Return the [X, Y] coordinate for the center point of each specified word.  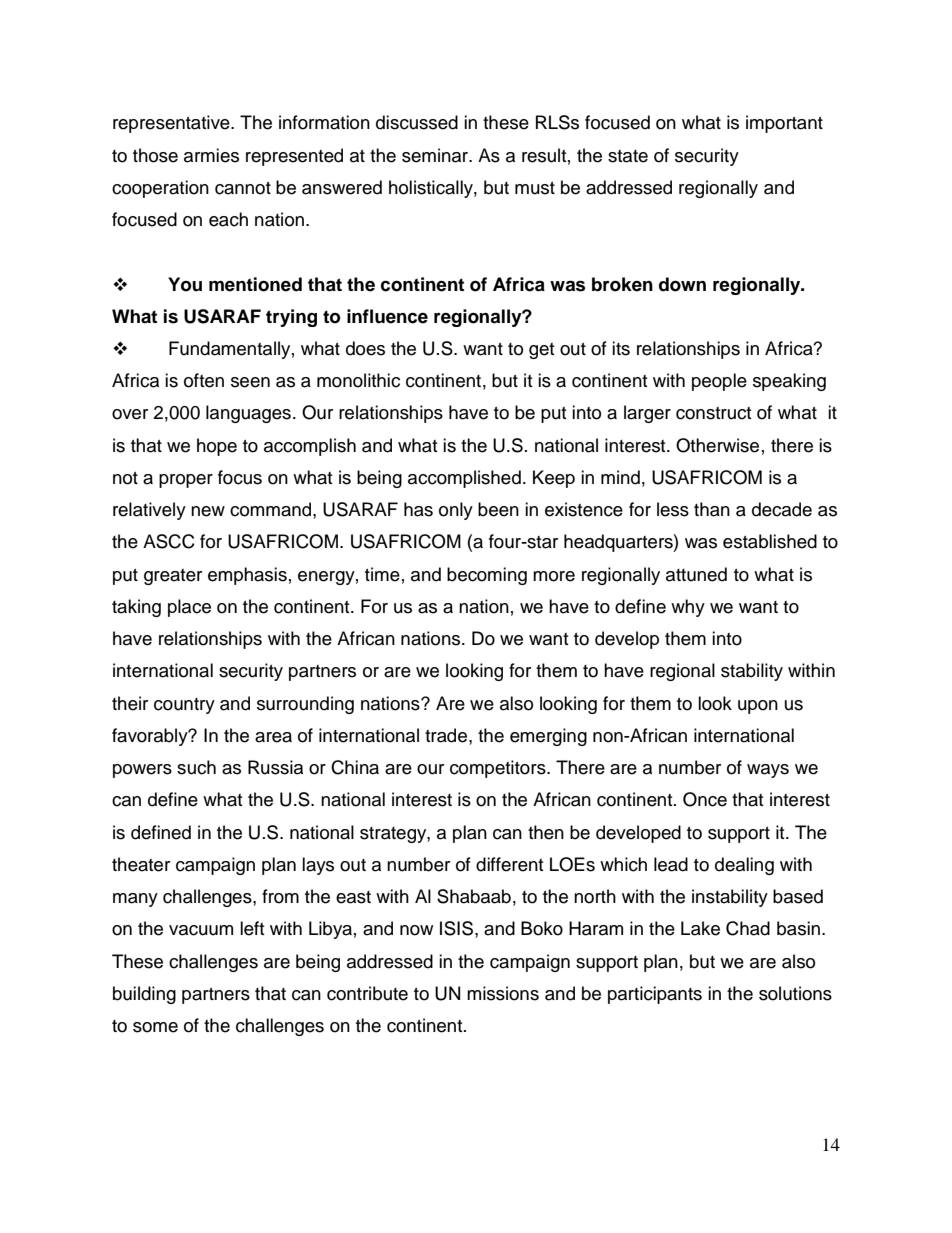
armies [211, 155]
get [541, 351]
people [719, 382]
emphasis [247, 576]
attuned [696, 574]
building [144, 995]
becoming [487, 576]
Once [705, 799]
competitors [499, 769]
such [196, 767]
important [784, 124]
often [204, 380]
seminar [436, 155]
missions [503, 993]
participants [655, 995]
